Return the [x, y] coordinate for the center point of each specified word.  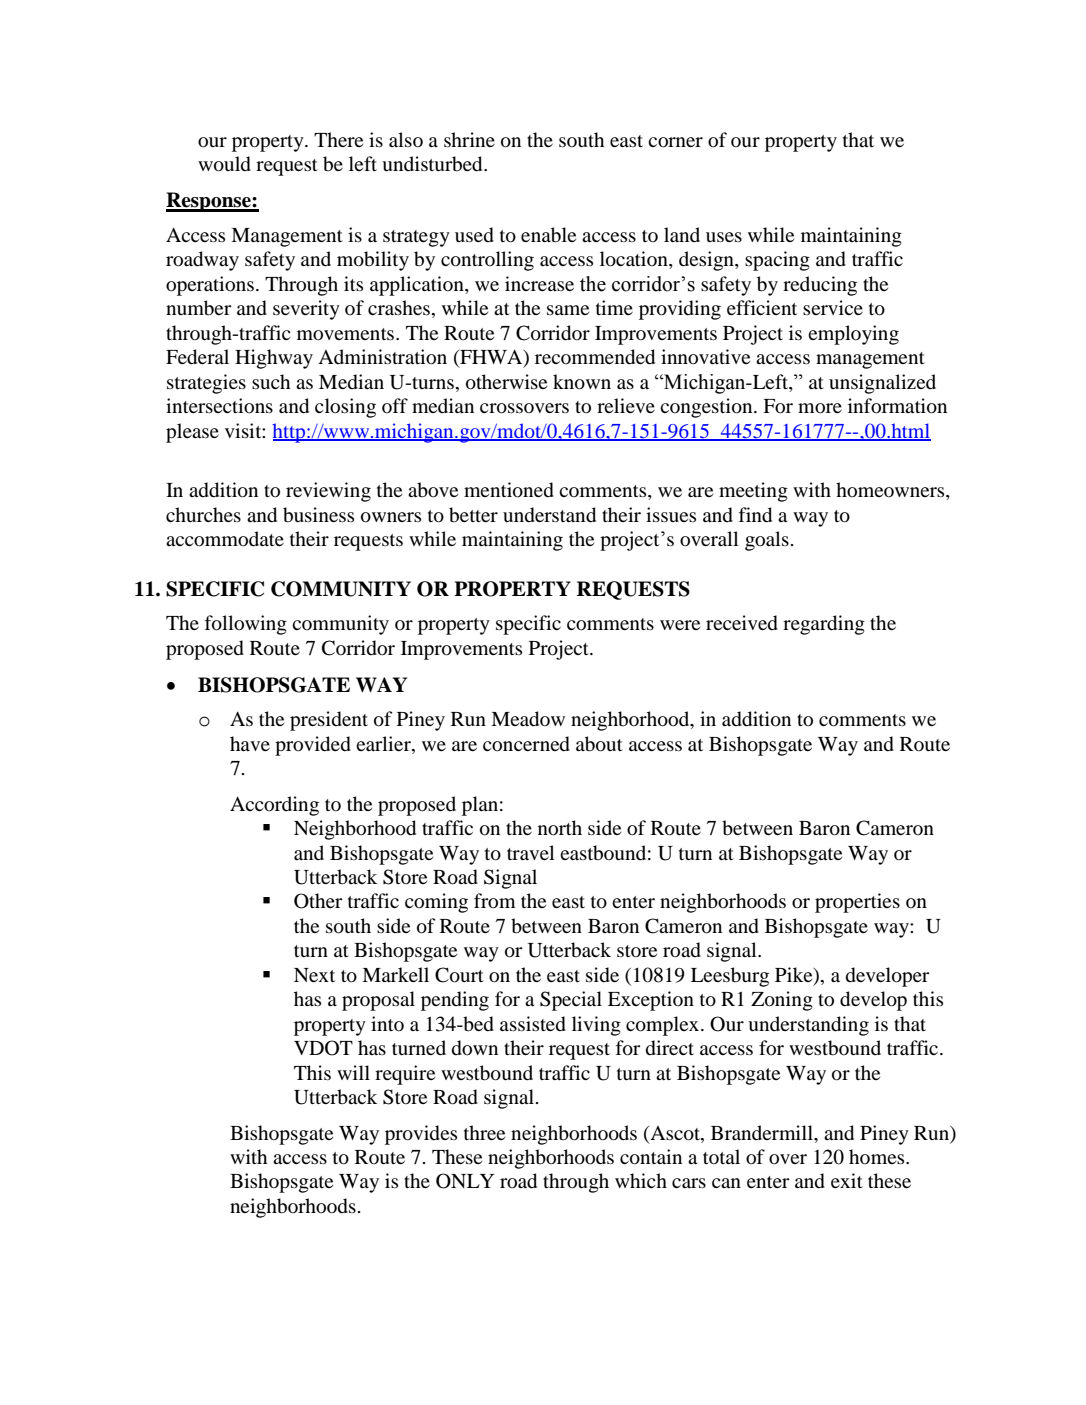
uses [724, 237]
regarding [824, 625]
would [224, 164]
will [353, 1072]
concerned [526, 744]
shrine [469, 139]
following [246, 625]
